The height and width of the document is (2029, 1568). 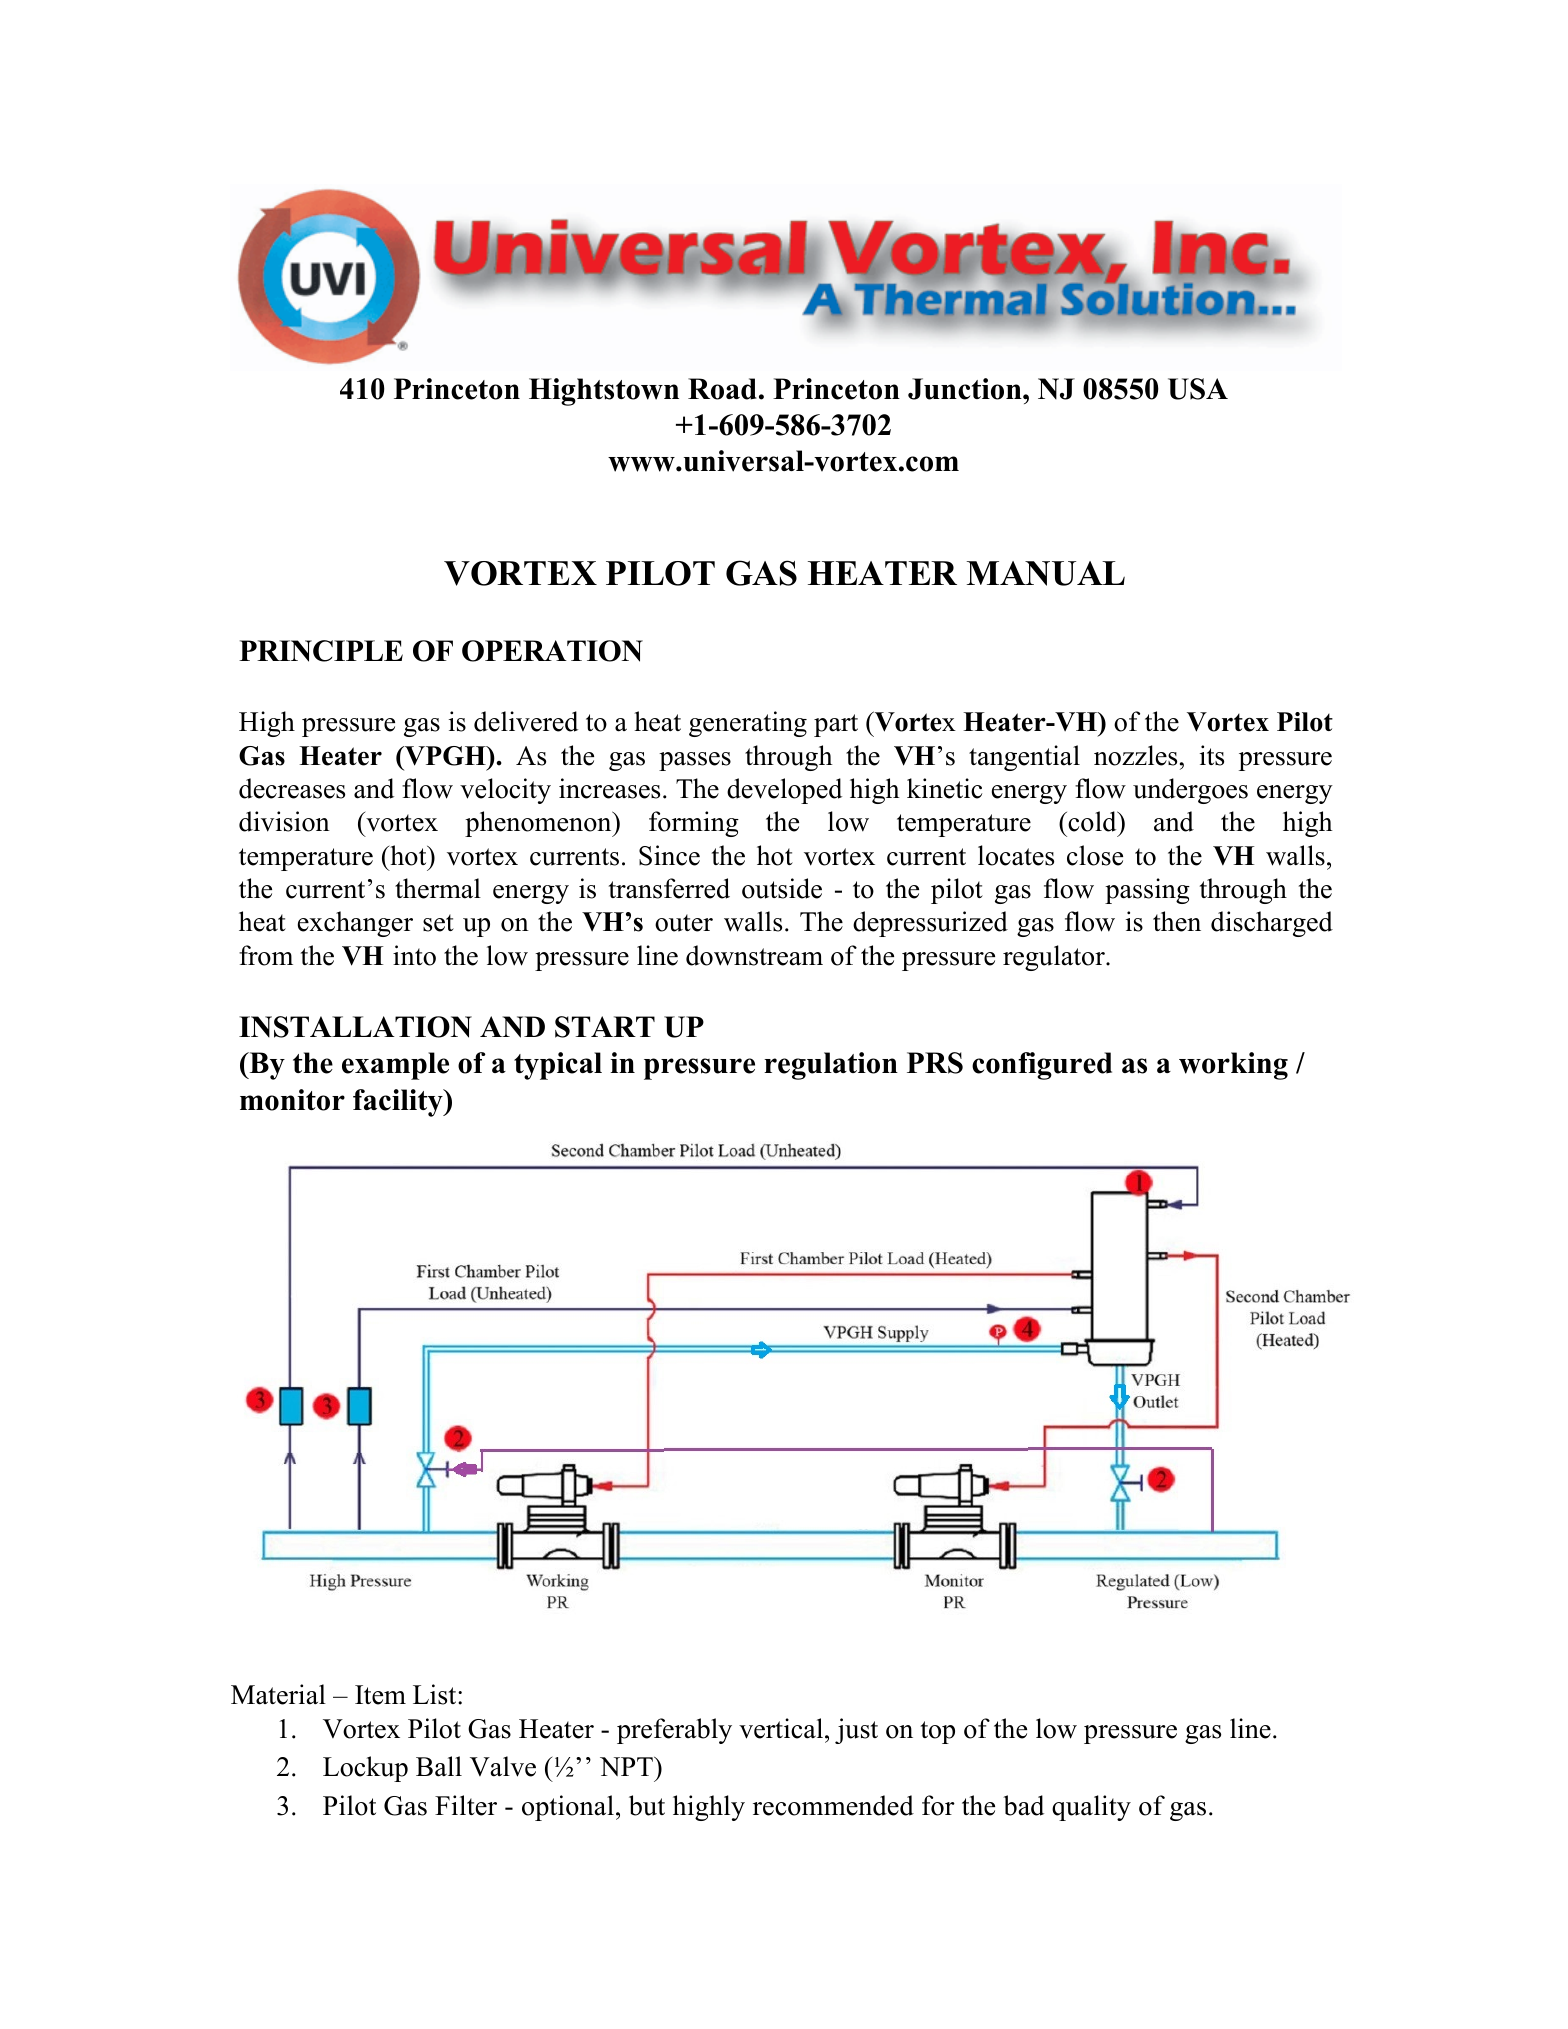 What do you see at coordinates (321, 651) in the document?
I see `PRINCIPLE` at bounding box center [321, 651].
